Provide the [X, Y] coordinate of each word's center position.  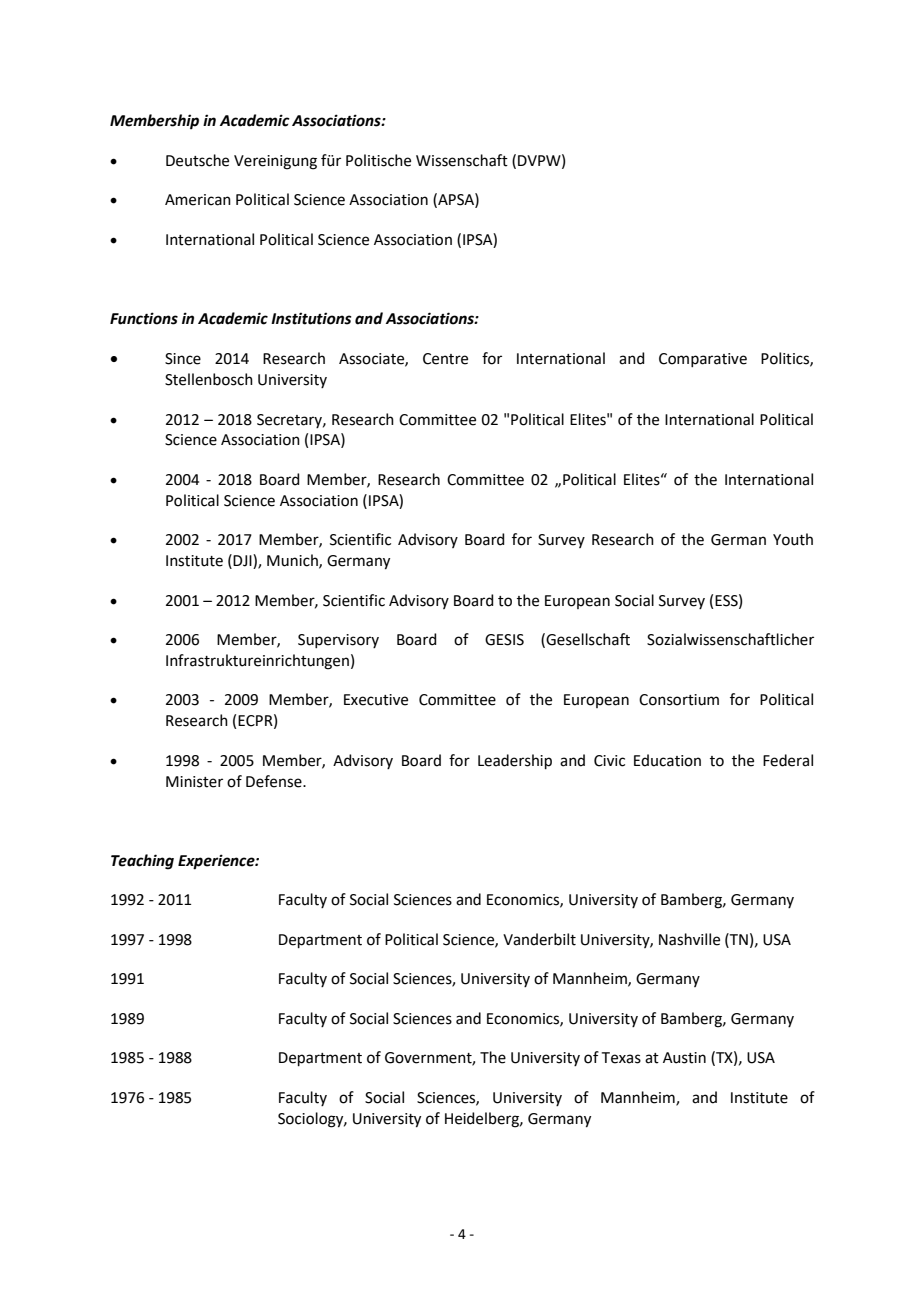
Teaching [142, 862]
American [198, 200]
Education [667, 760]
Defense [275, 781]
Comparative [703, 360]
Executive [376, 700]
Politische [378, 160]
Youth [793, 539]
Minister [194, 782]
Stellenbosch [209, 379]
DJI [243, 561]
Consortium [679, 700]
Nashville [689, 939]
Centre [445, 359]
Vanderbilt [539, 939]
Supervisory [338, 641]
